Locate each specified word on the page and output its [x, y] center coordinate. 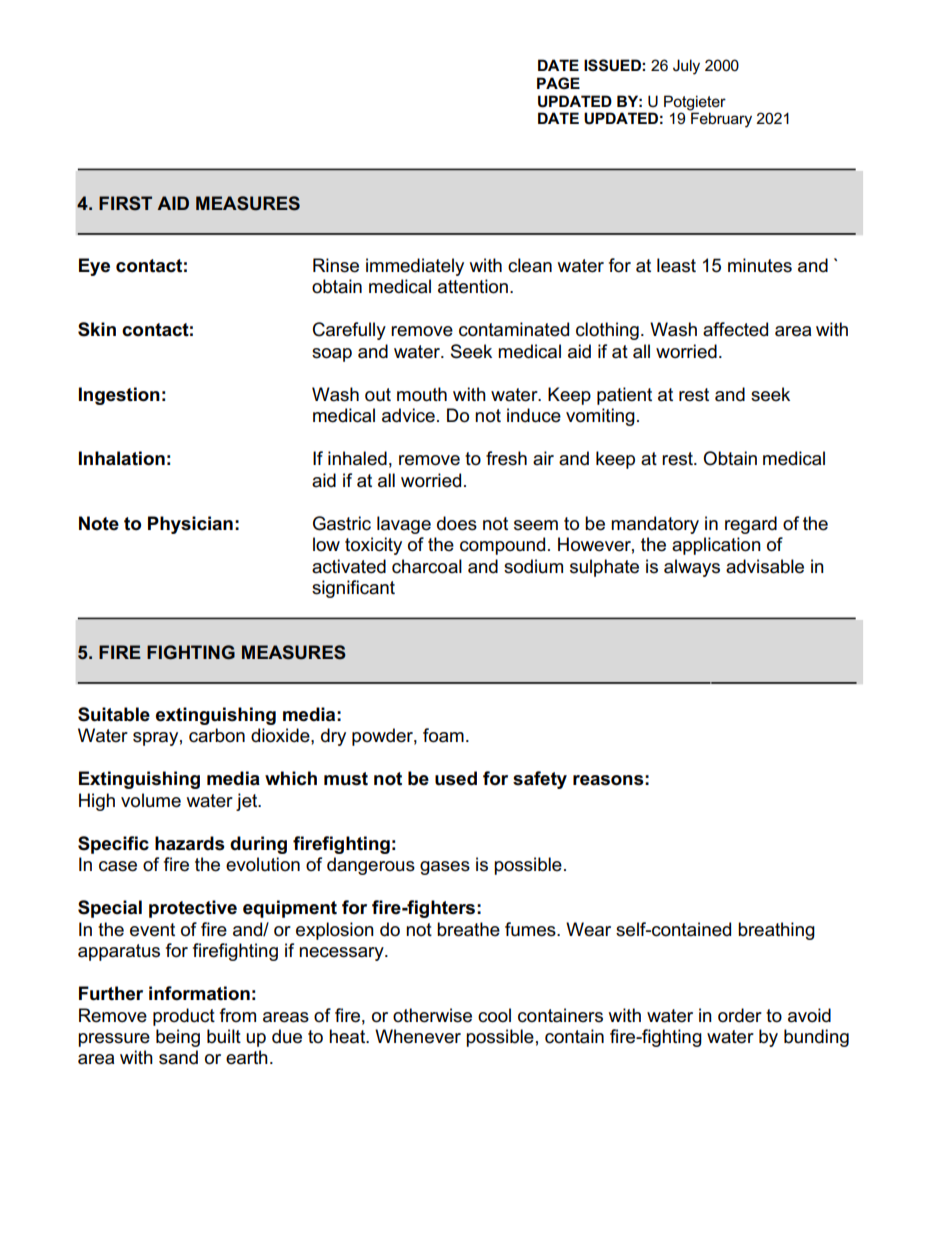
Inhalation [122, 458]
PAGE [558, 83]
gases [445, 868]
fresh [506, 458]
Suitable [114, 714]
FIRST [125, 203]
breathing [776, 931]
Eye [94, 267]
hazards [190, 843]
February [720, 119]
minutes [760, 265]
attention [473, 286]
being [178, 1038]
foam [443, 735]
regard [751, 525]
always [692, 568]
